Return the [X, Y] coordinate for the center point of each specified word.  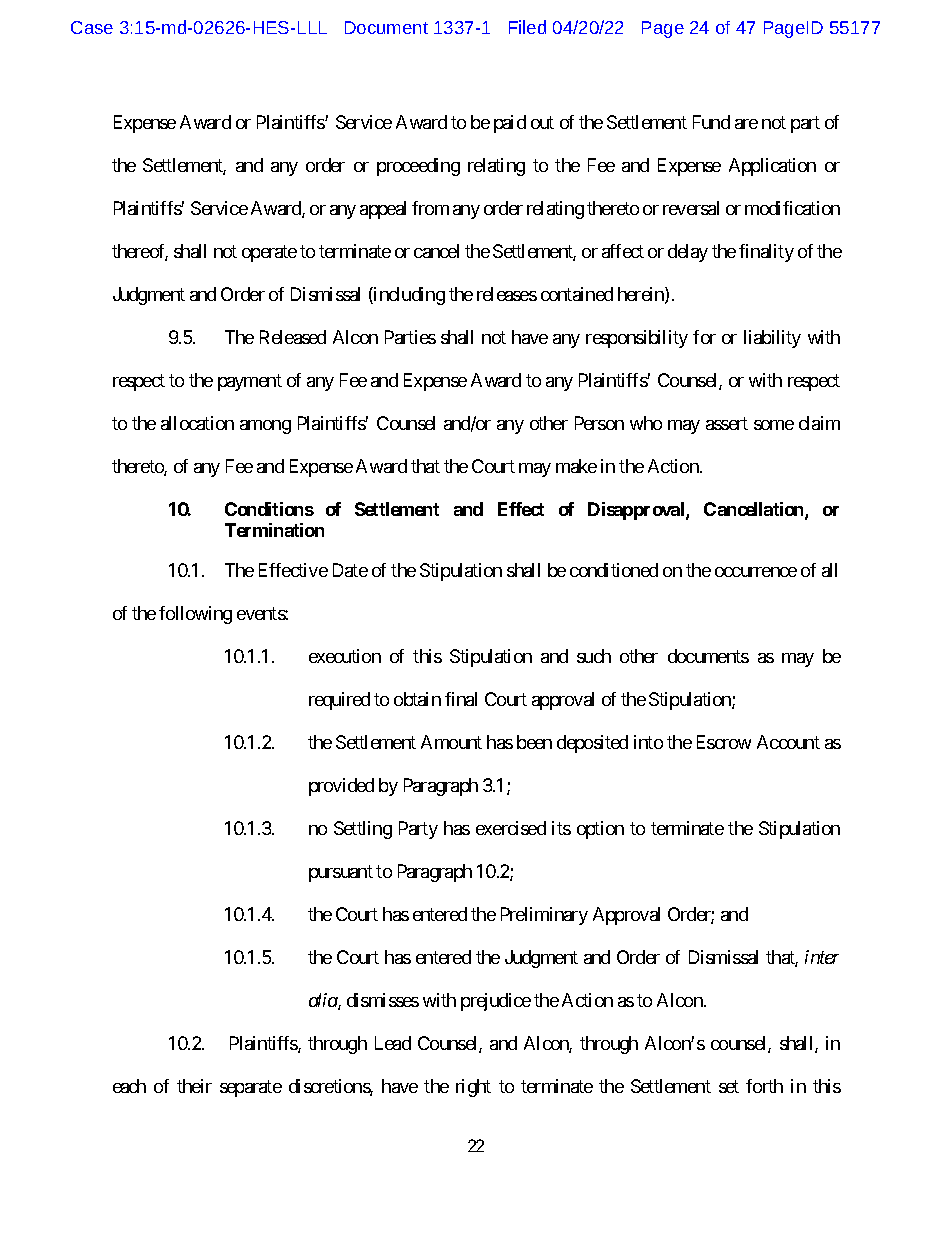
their [194, 1086]
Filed [527, 27]
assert [727, 423]
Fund [711, 122]
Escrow [724, 742]
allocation [197, 423]
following [195, 615]
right [473, 1088]
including [408, 296]
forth [764, 1086]
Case [92, 27]
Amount [451, 742]
